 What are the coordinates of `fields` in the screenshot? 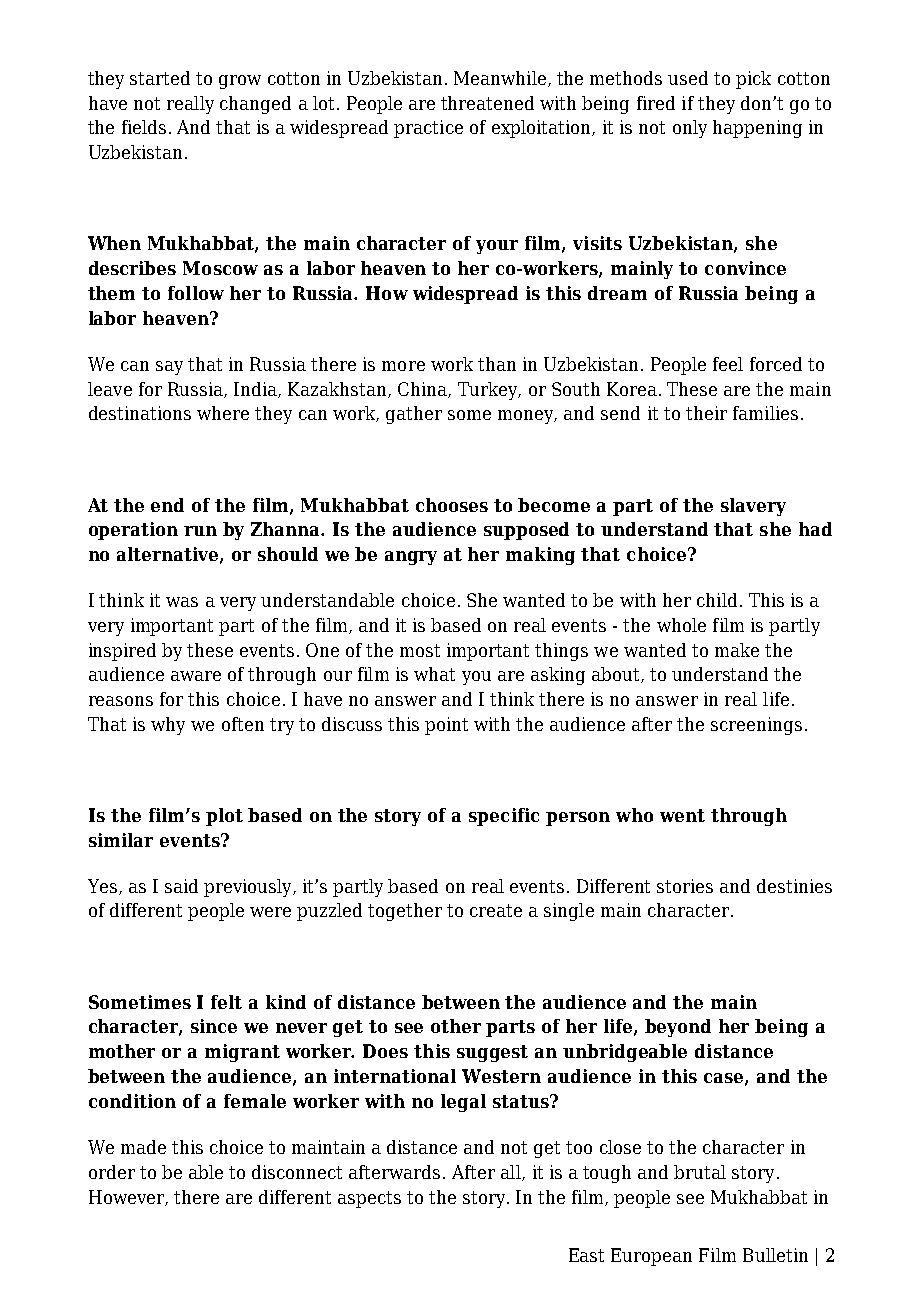 It's located at (144, 127).
